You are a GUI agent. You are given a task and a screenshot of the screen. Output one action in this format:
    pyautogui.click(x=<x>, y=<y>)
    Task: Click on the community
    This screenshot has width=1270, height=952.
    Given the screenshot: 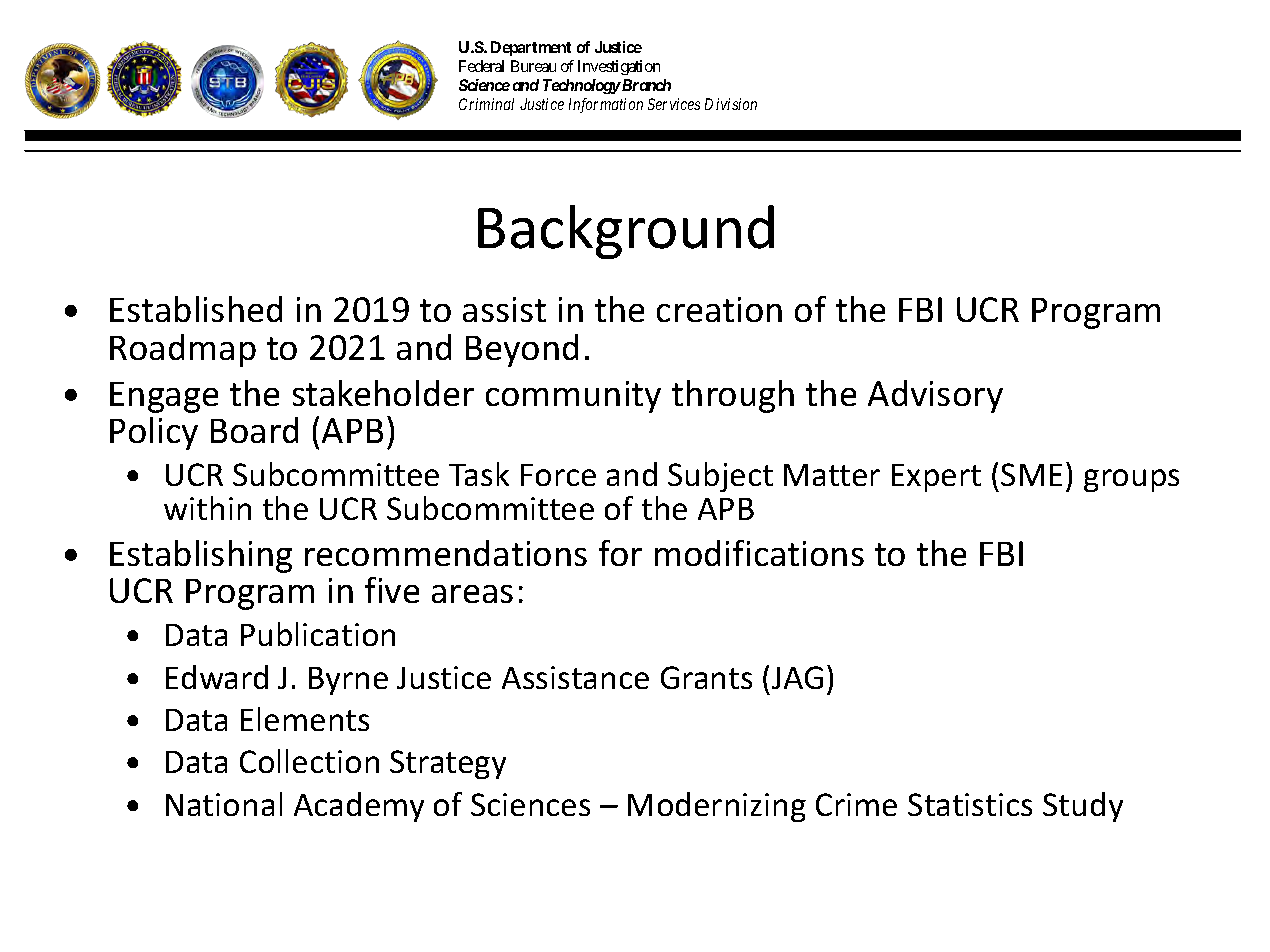 What is the action you would take?
    pyautogui.click(x=573, y=397)
